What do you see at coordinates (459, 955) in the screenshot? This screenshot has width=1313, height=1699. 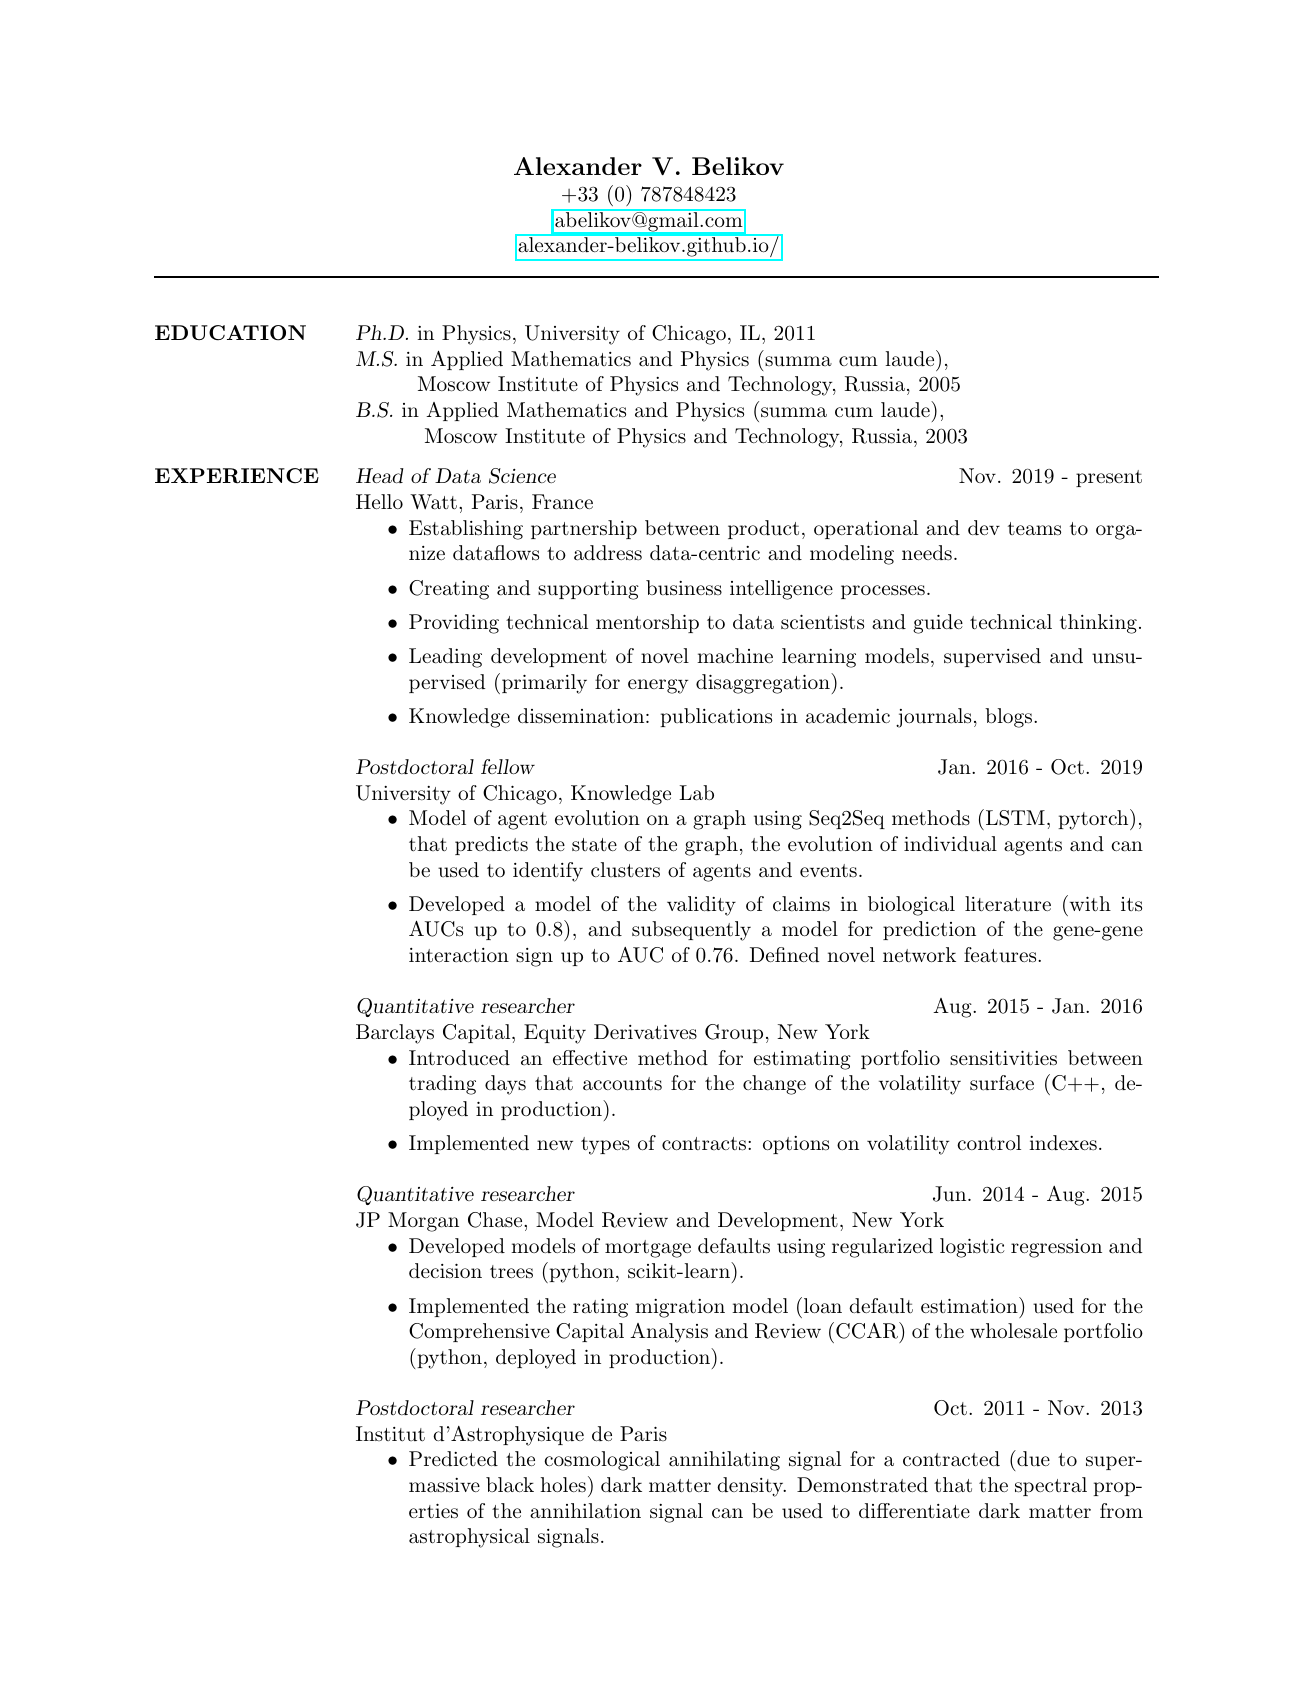 I see `interaction` at bounding box center [459, 955].
